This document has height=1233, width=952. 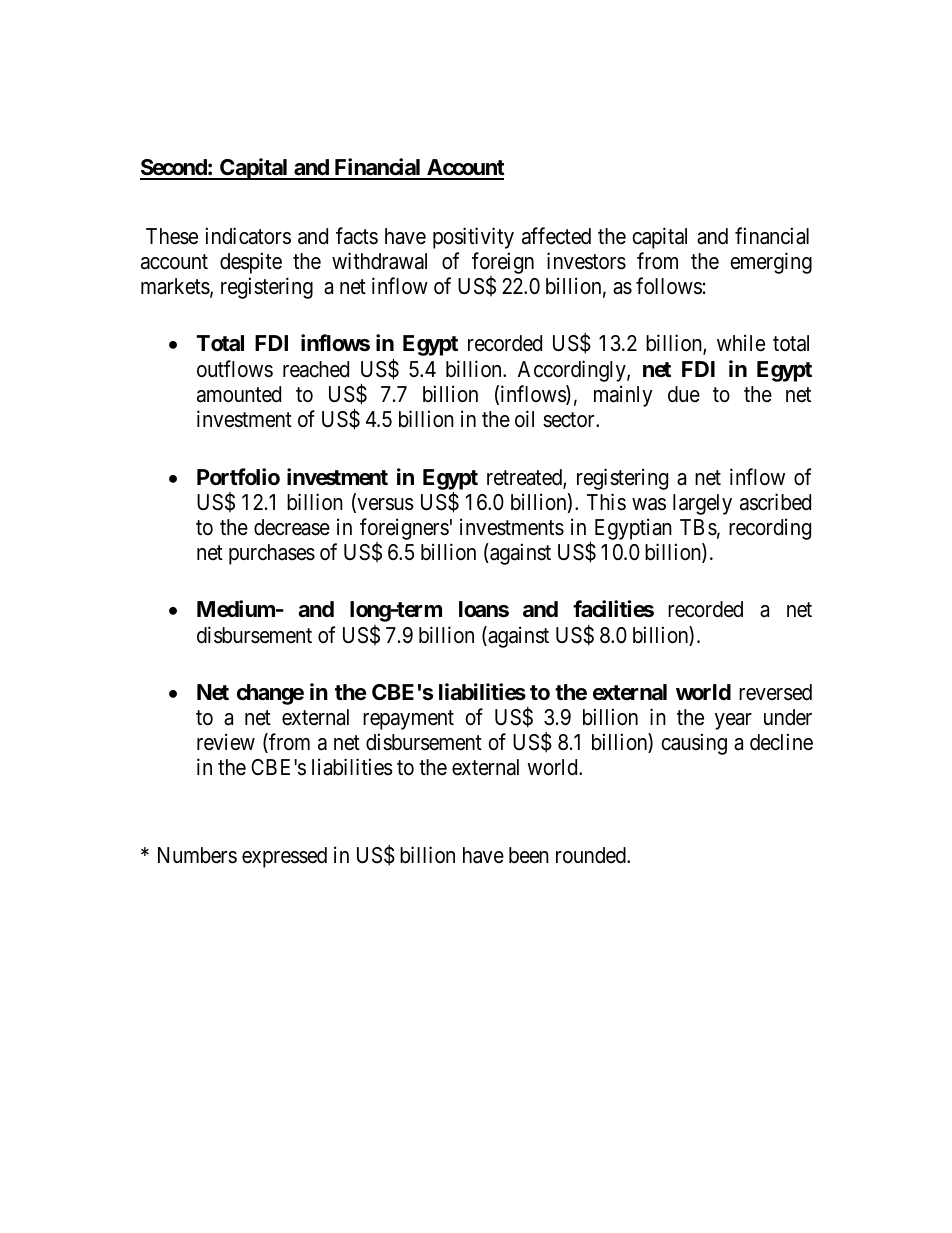 What do you see at coordinates (684, 394) in the document?
I see `due` at bounding box center [684, 394].
